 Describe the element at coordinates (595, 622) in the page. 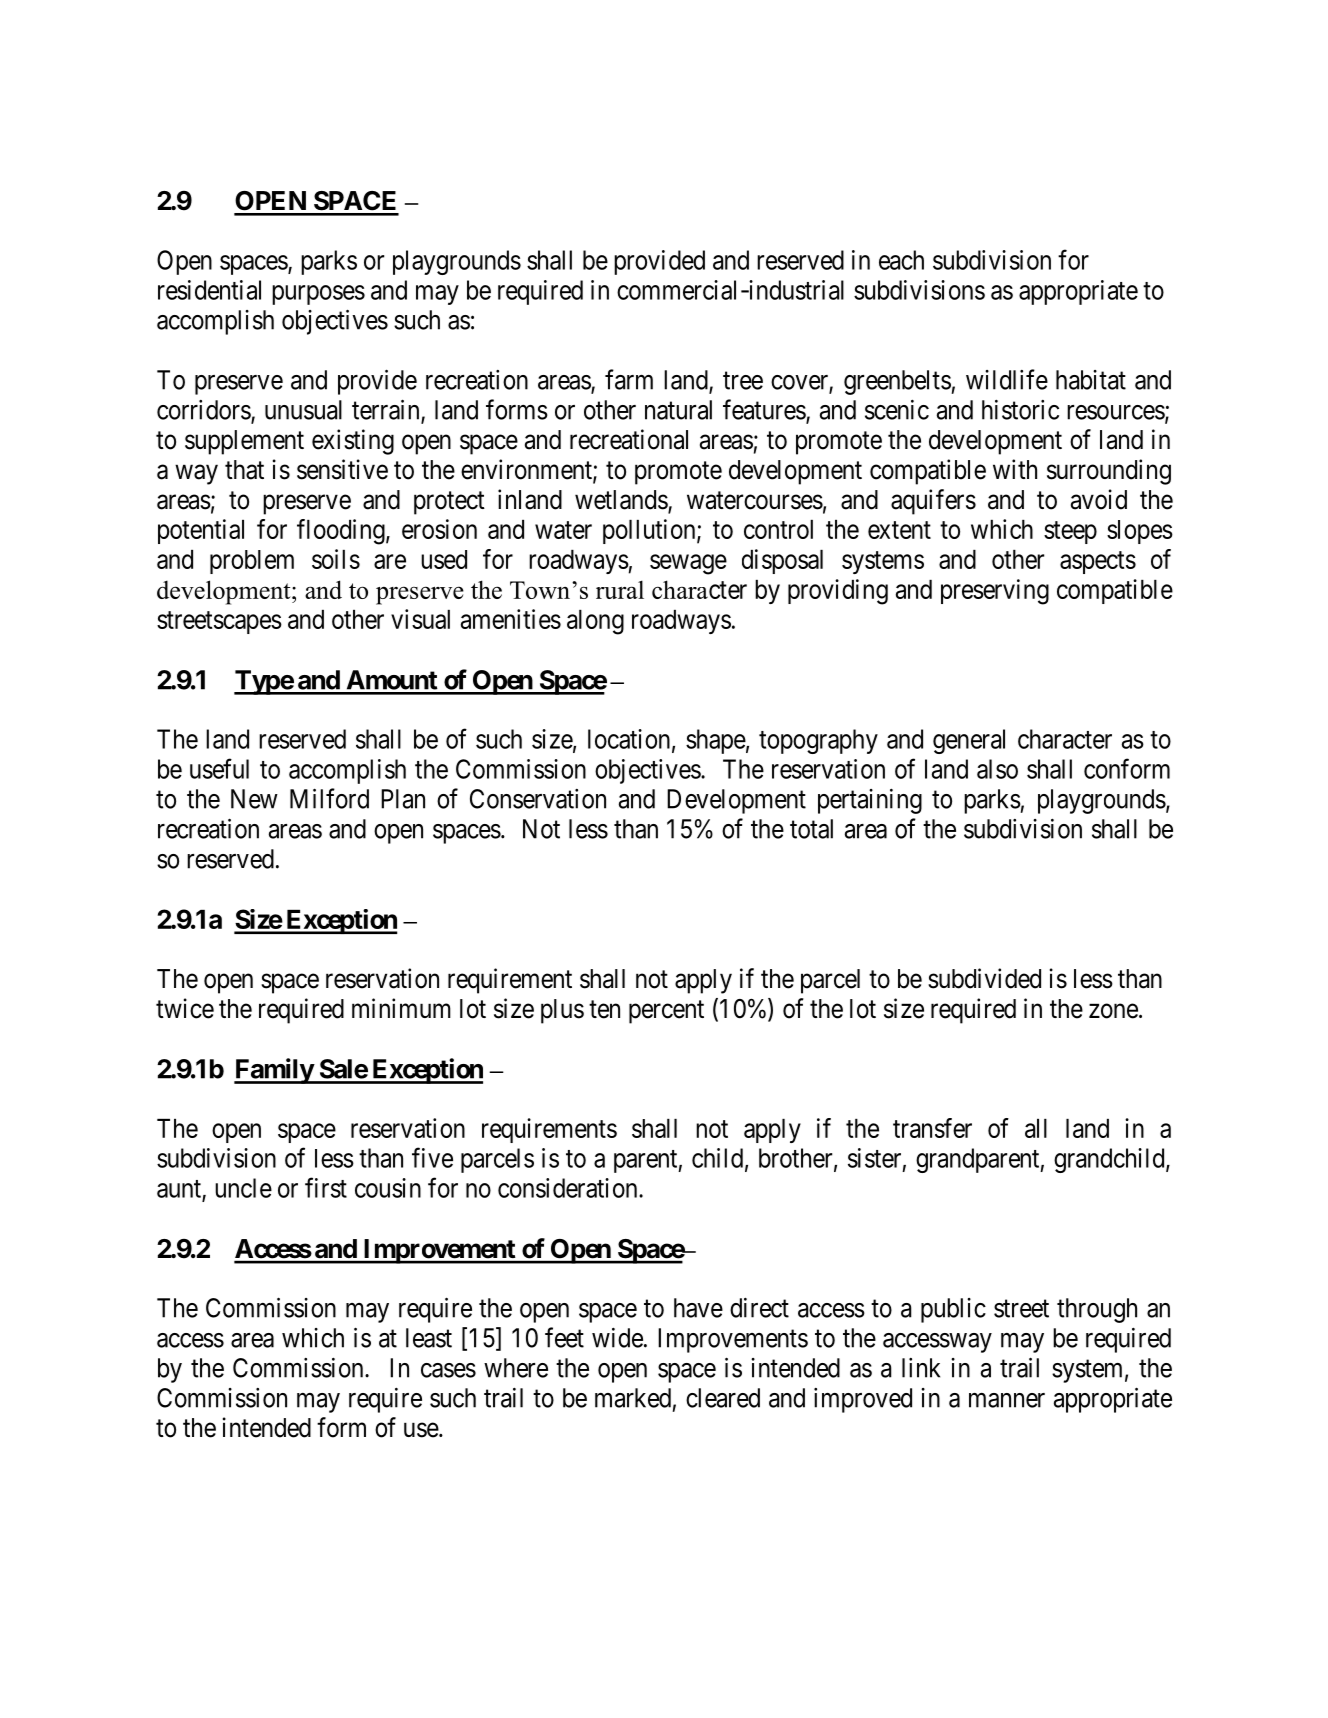

I see `along` at that location.
